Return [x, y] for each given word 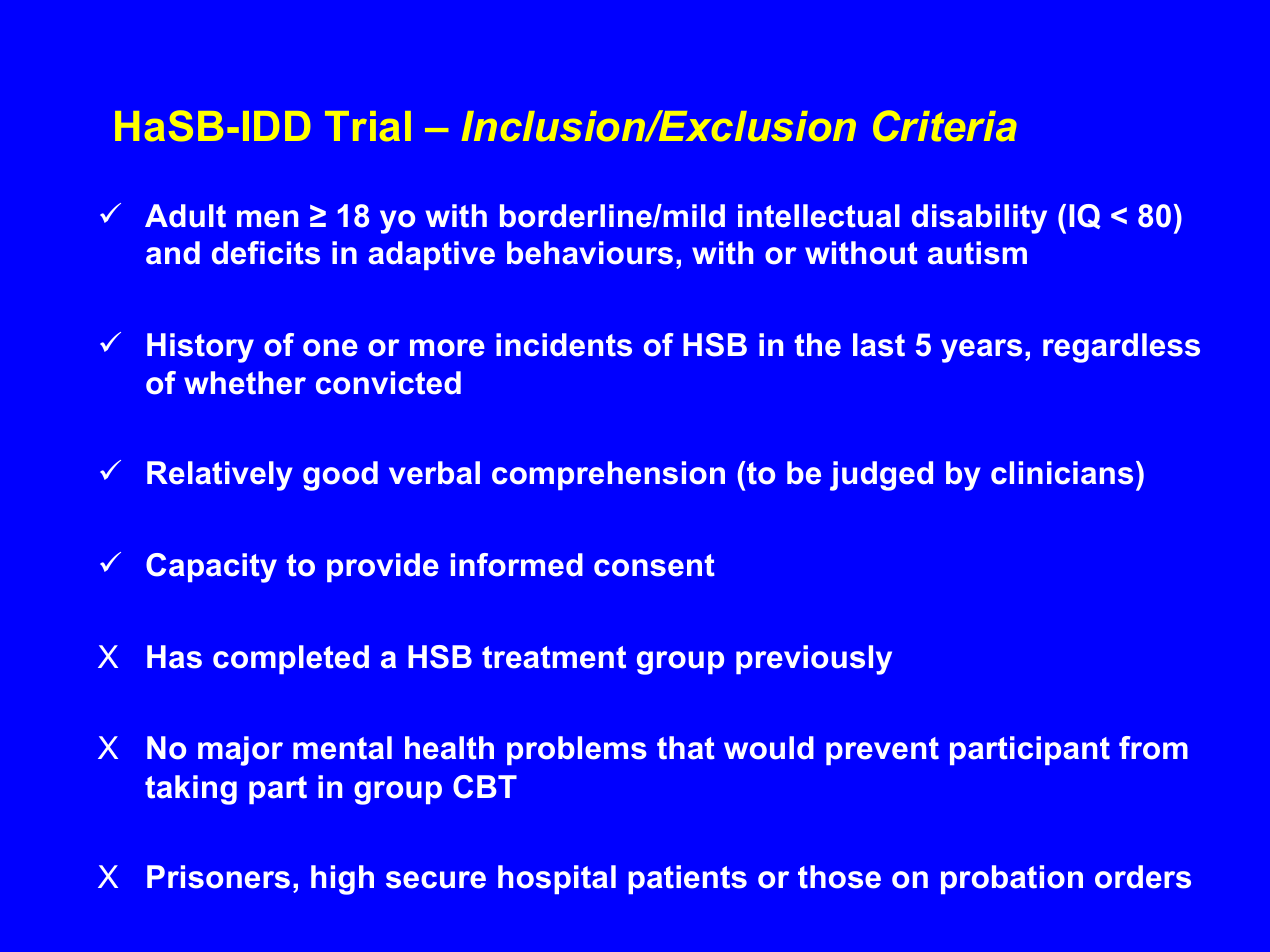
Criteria [944, 125]
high [342, 880]
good [340, 476]
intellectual [819, 216]
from [1153, 748]
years [981, 351]
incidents [564, 345]
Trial [368, 126]
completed [291, 659]
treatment [554, 657]
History [200, 348]
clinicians [1062, 473]
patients [687, 879]
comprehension [608, 475]
